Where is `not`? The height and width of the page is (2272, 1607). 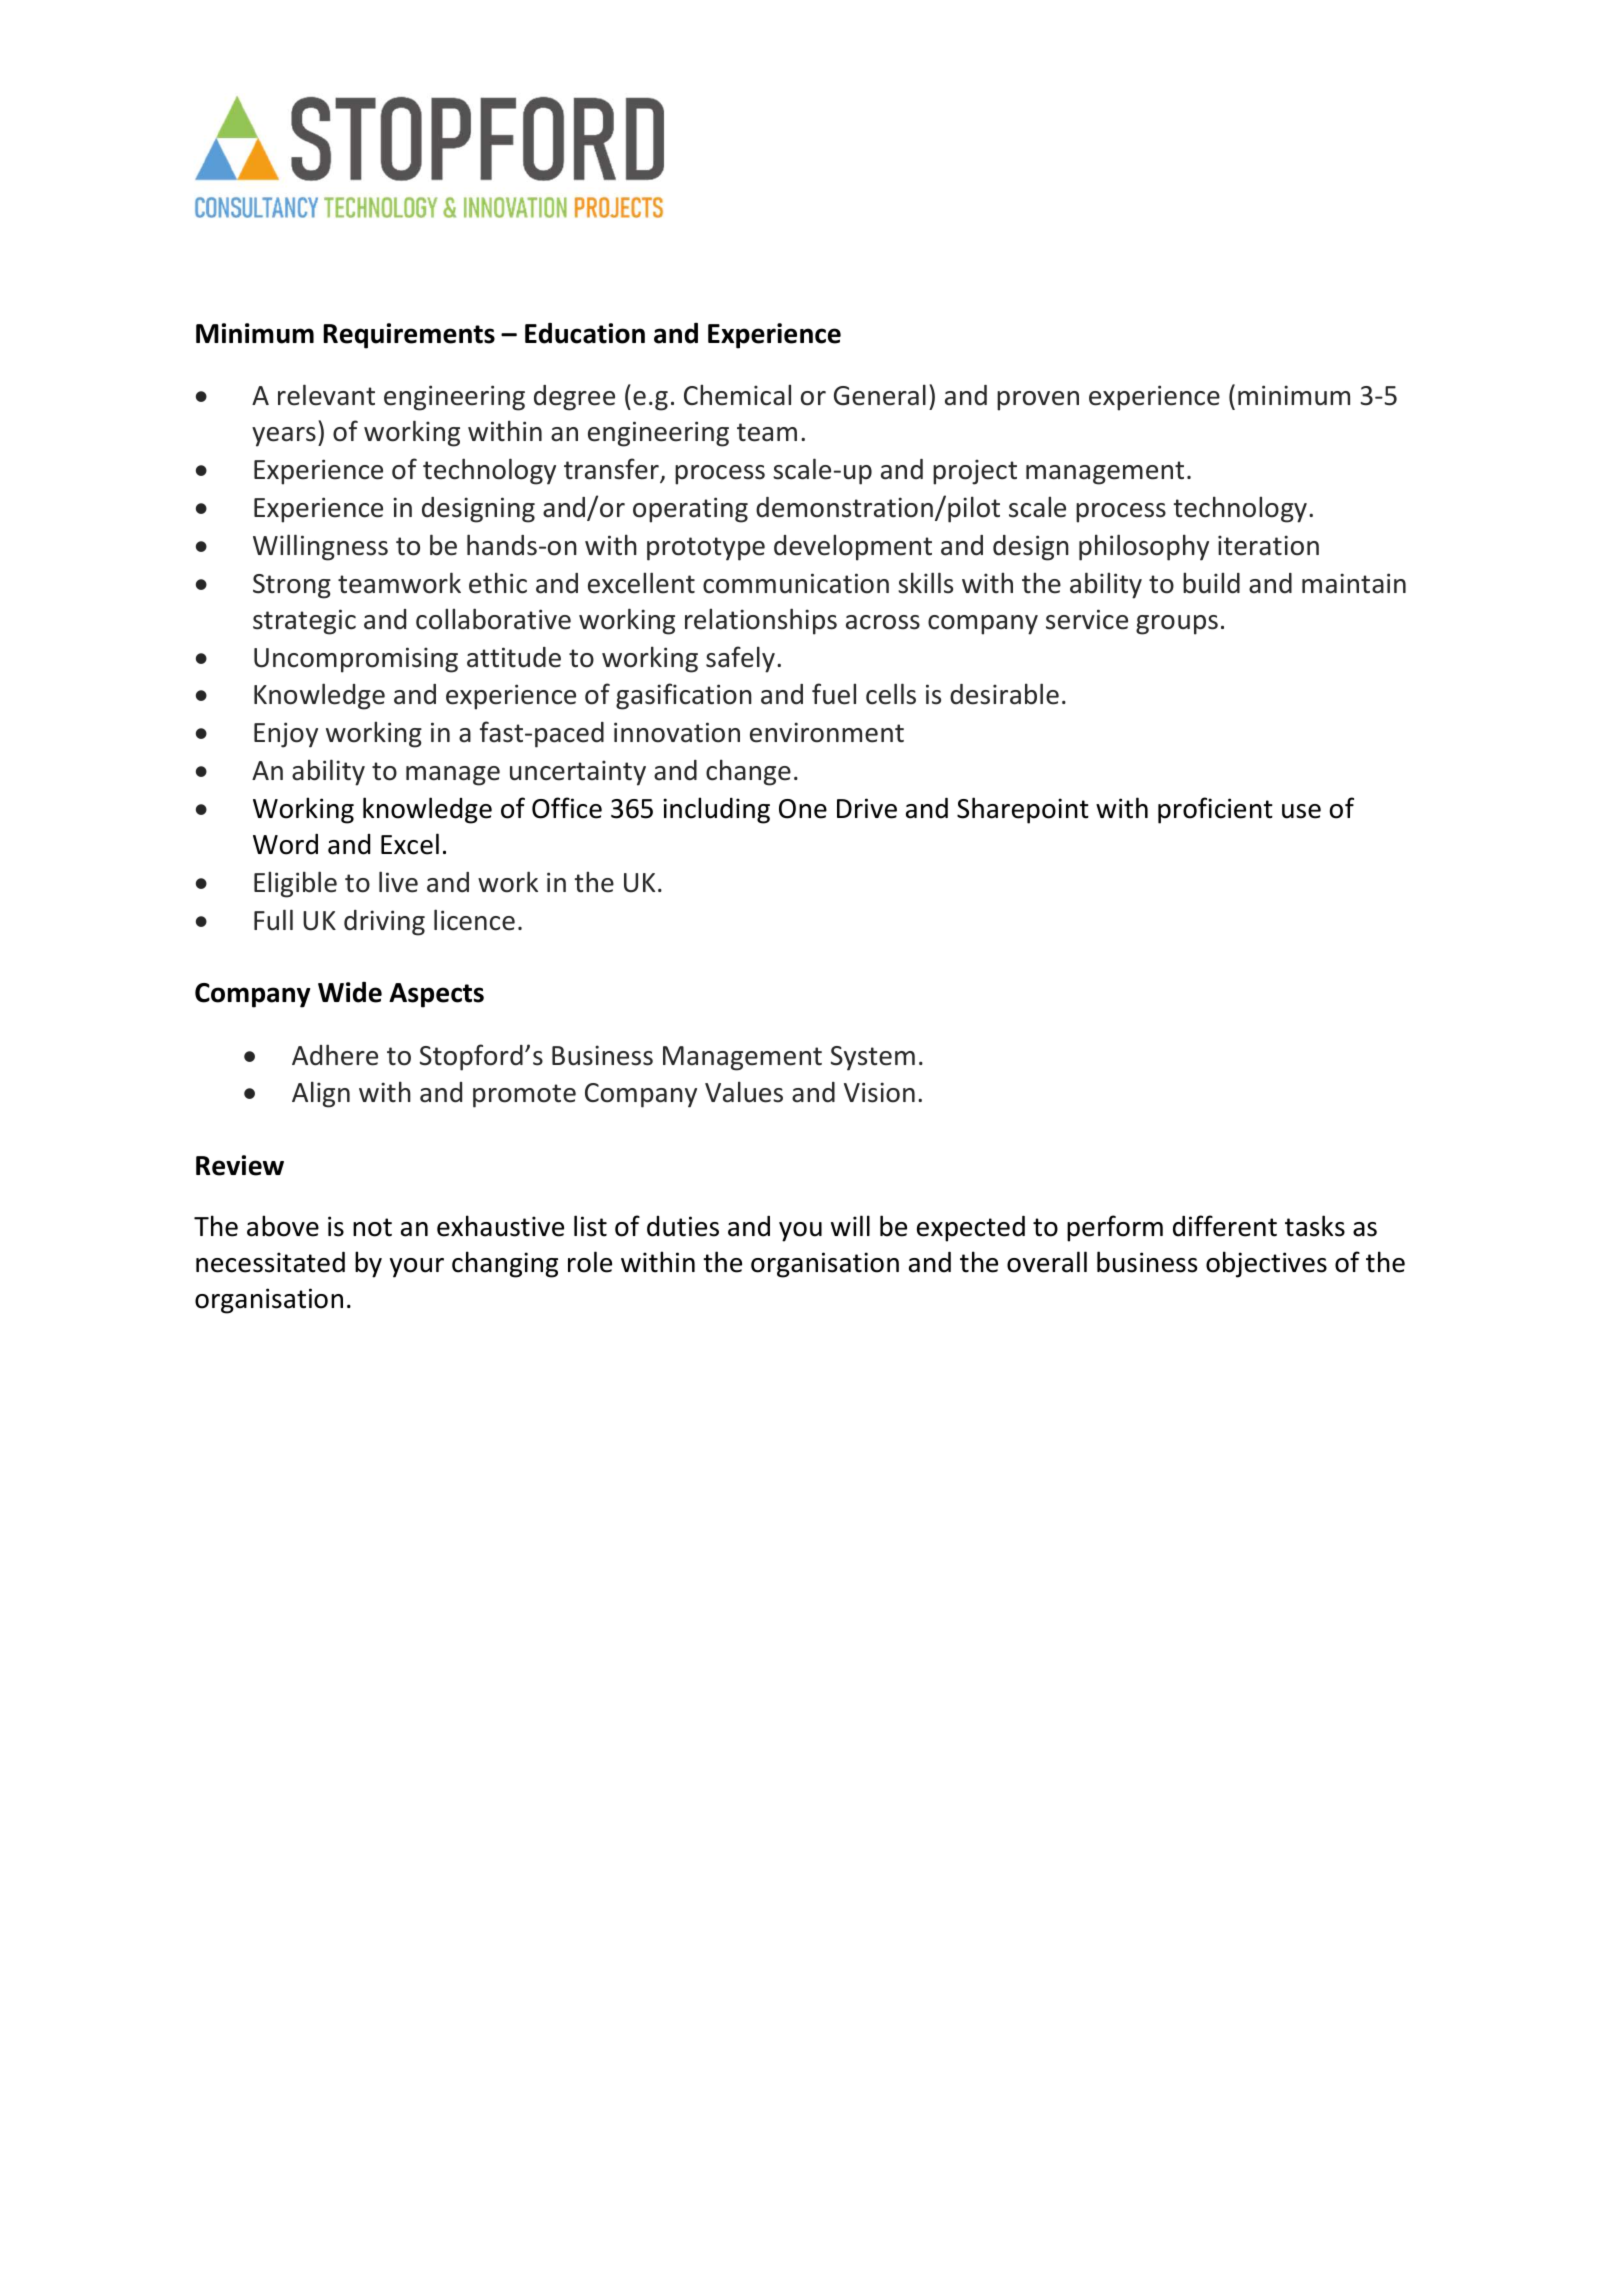
not is located at coordinates (372, 1227).
